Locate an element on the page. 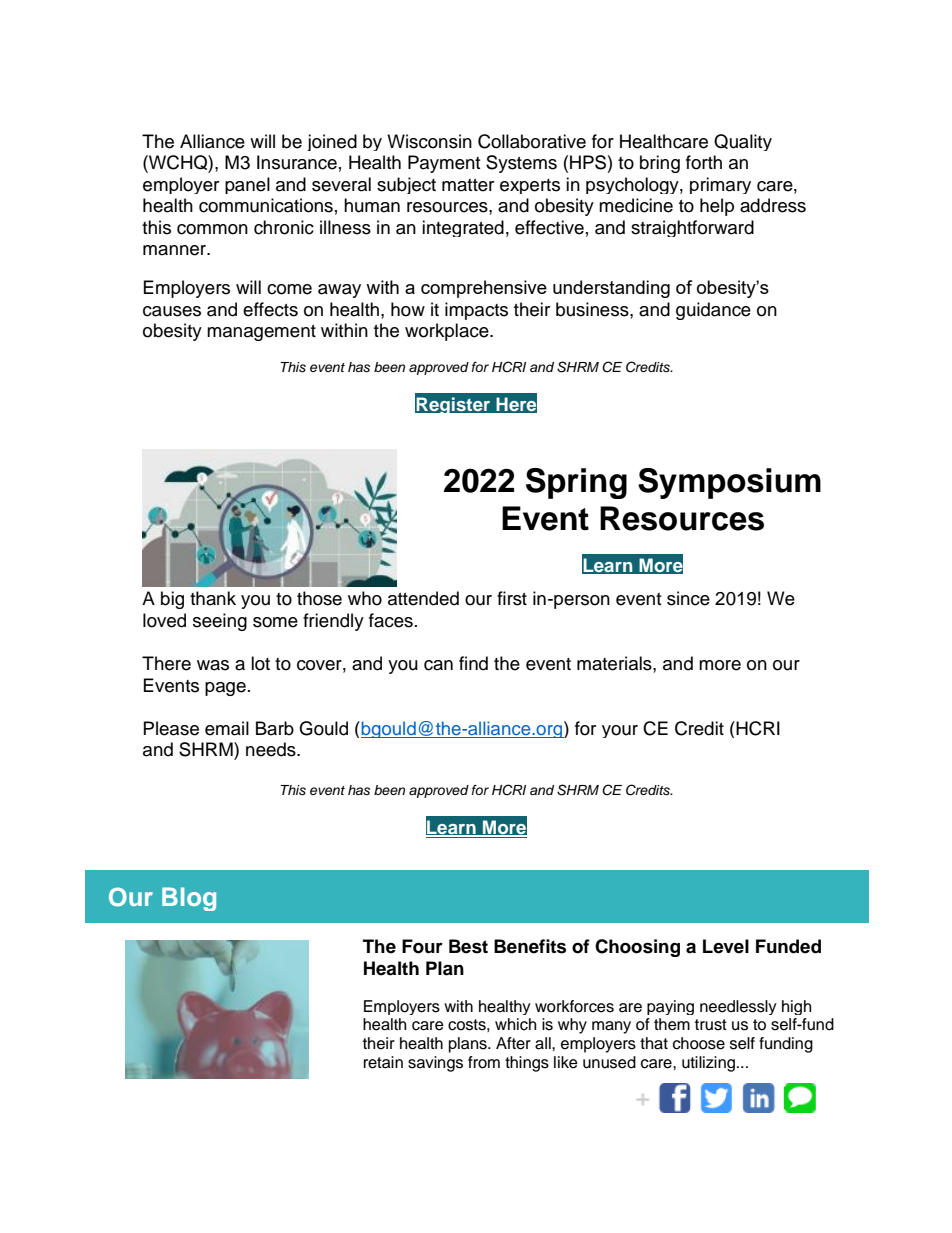 This document has width=952, height=1233. page is located at coordinates (225, 689).
